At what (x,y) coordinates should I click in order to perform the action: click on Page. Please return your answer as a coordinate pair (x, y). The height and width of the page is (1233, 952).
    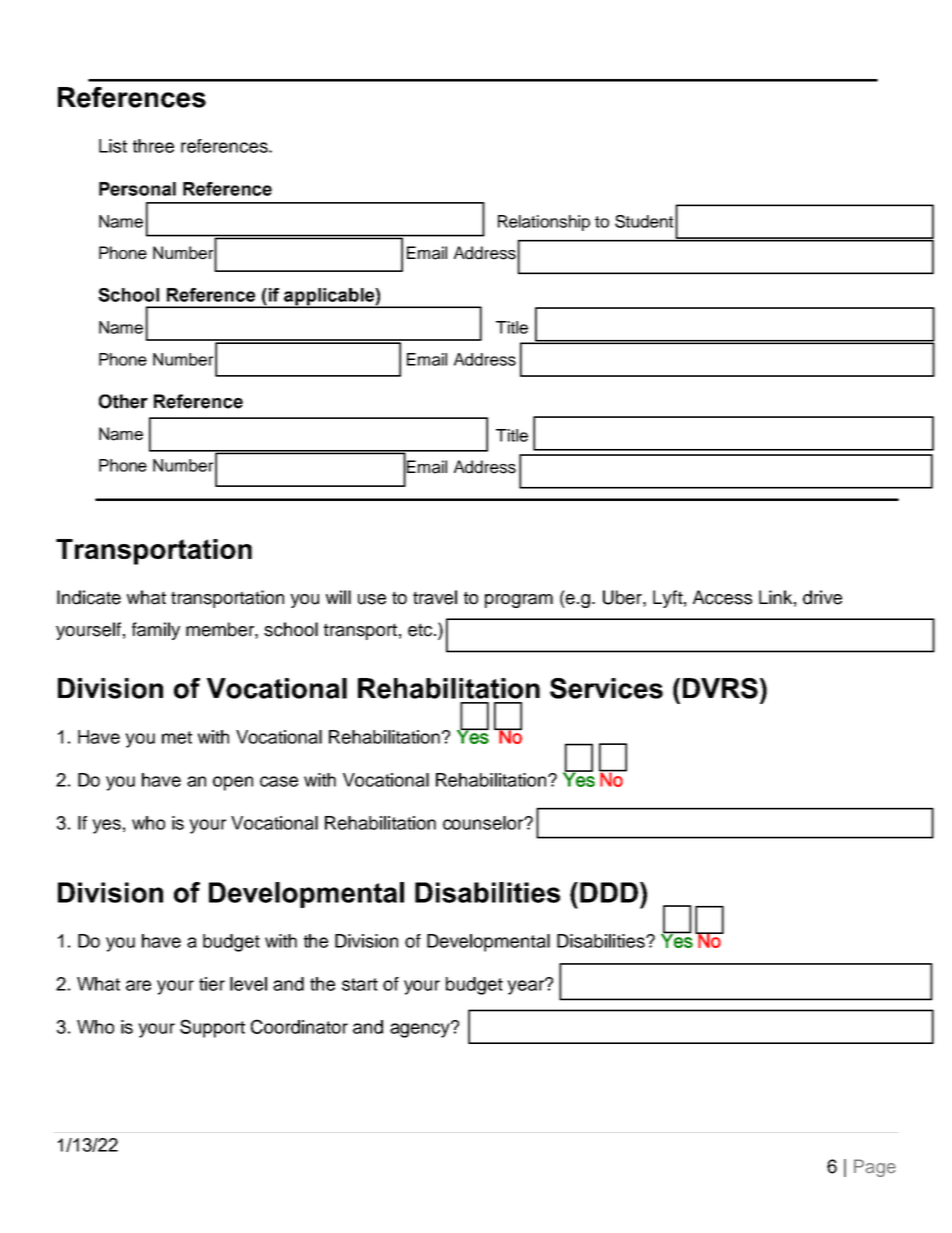
    Looking at the image, I should click on (875, 1168).
